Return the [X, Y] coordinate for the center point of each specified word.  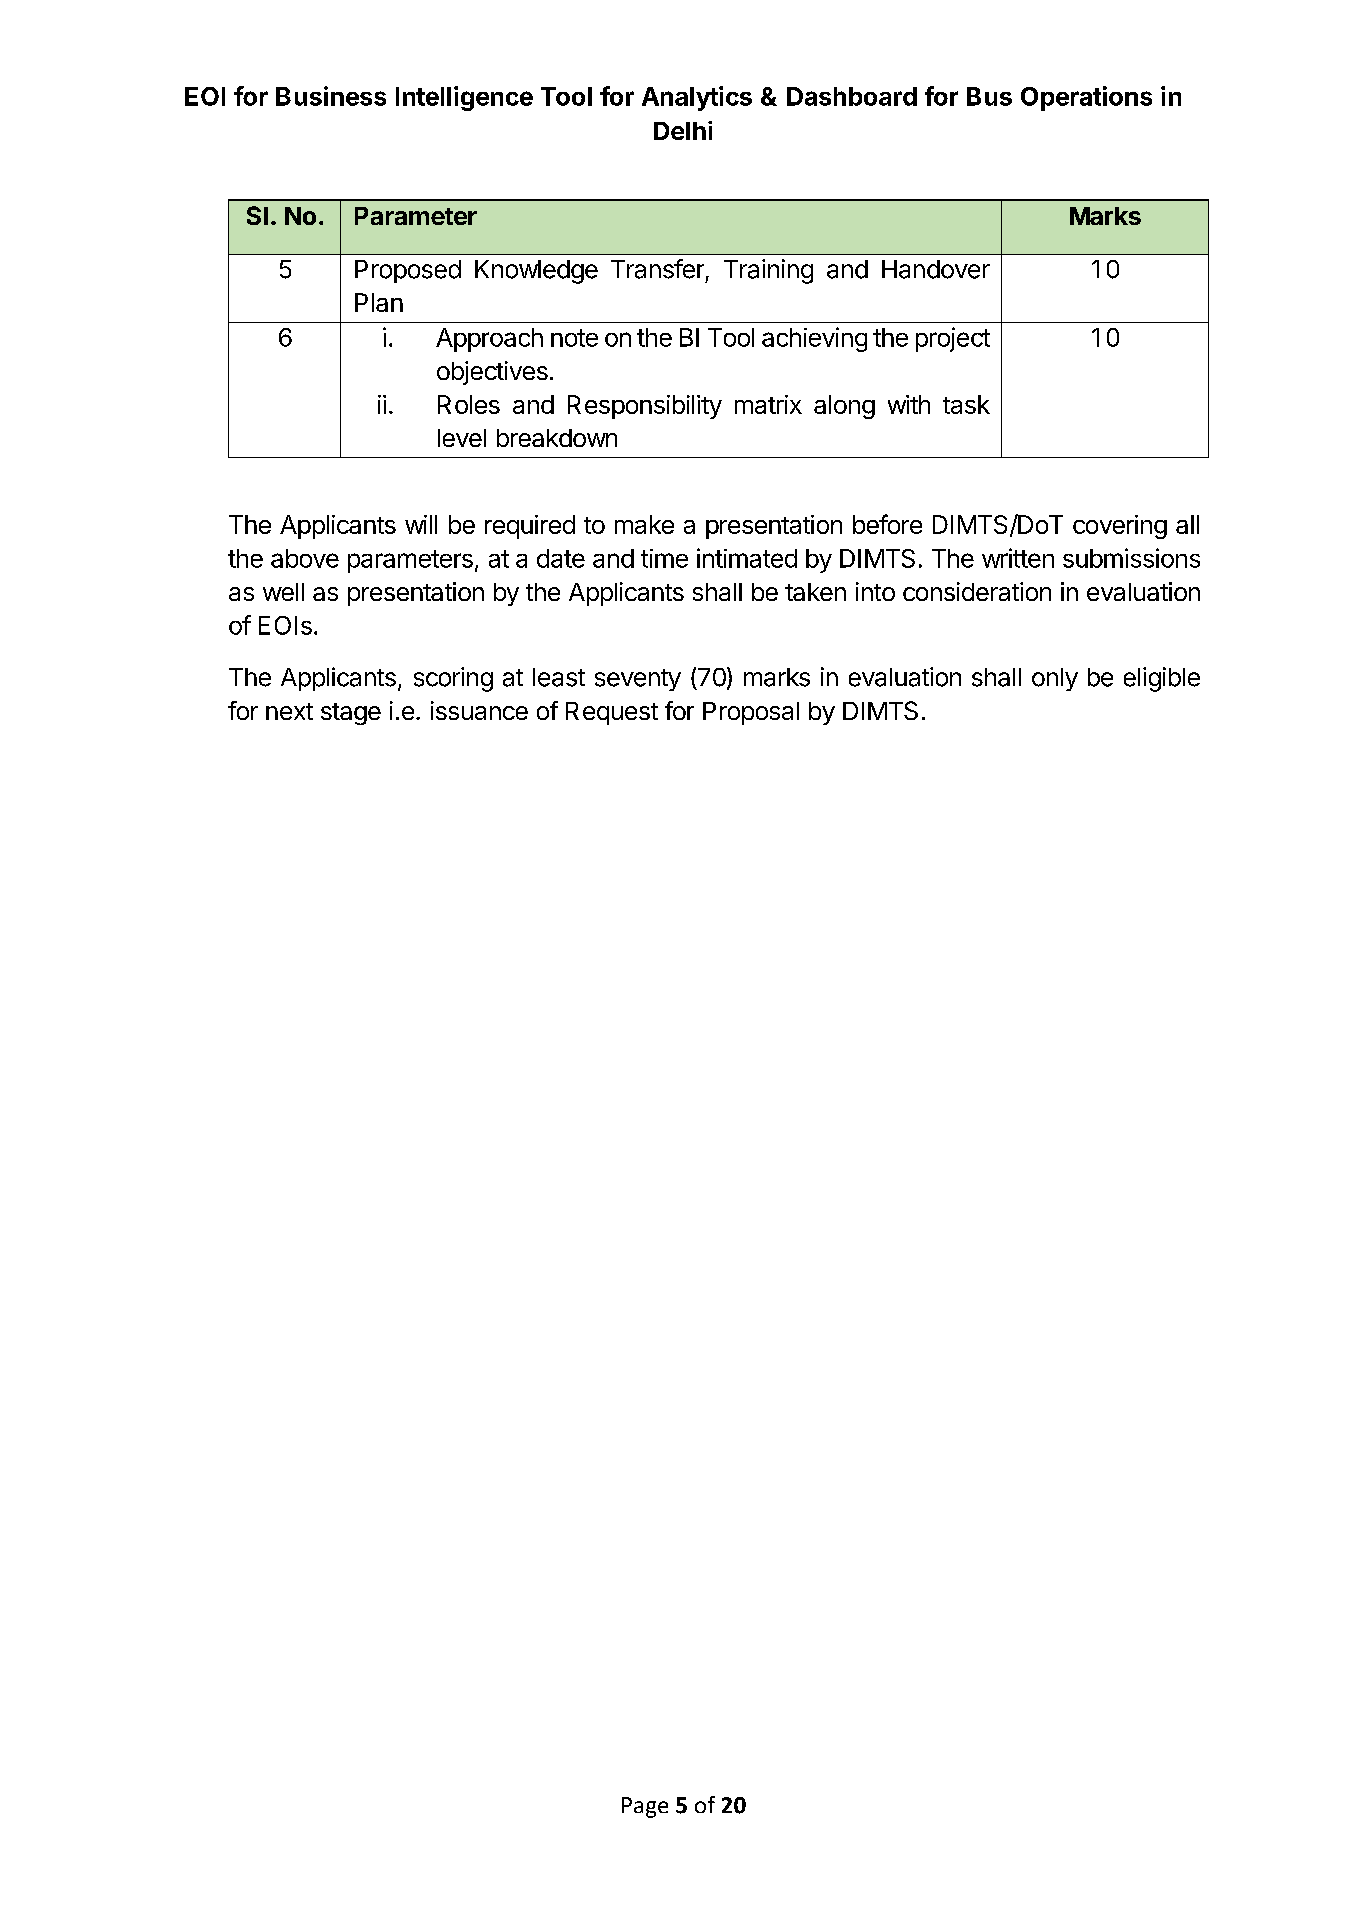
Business [331, 96]
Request [612, 713]
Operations [1086, 98]
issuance [479, 710]
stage [351, 714]
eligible [1162, 679]
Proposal [751, 713]
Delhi [683, 130]
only [1055, 679]
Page [645, 1807]
